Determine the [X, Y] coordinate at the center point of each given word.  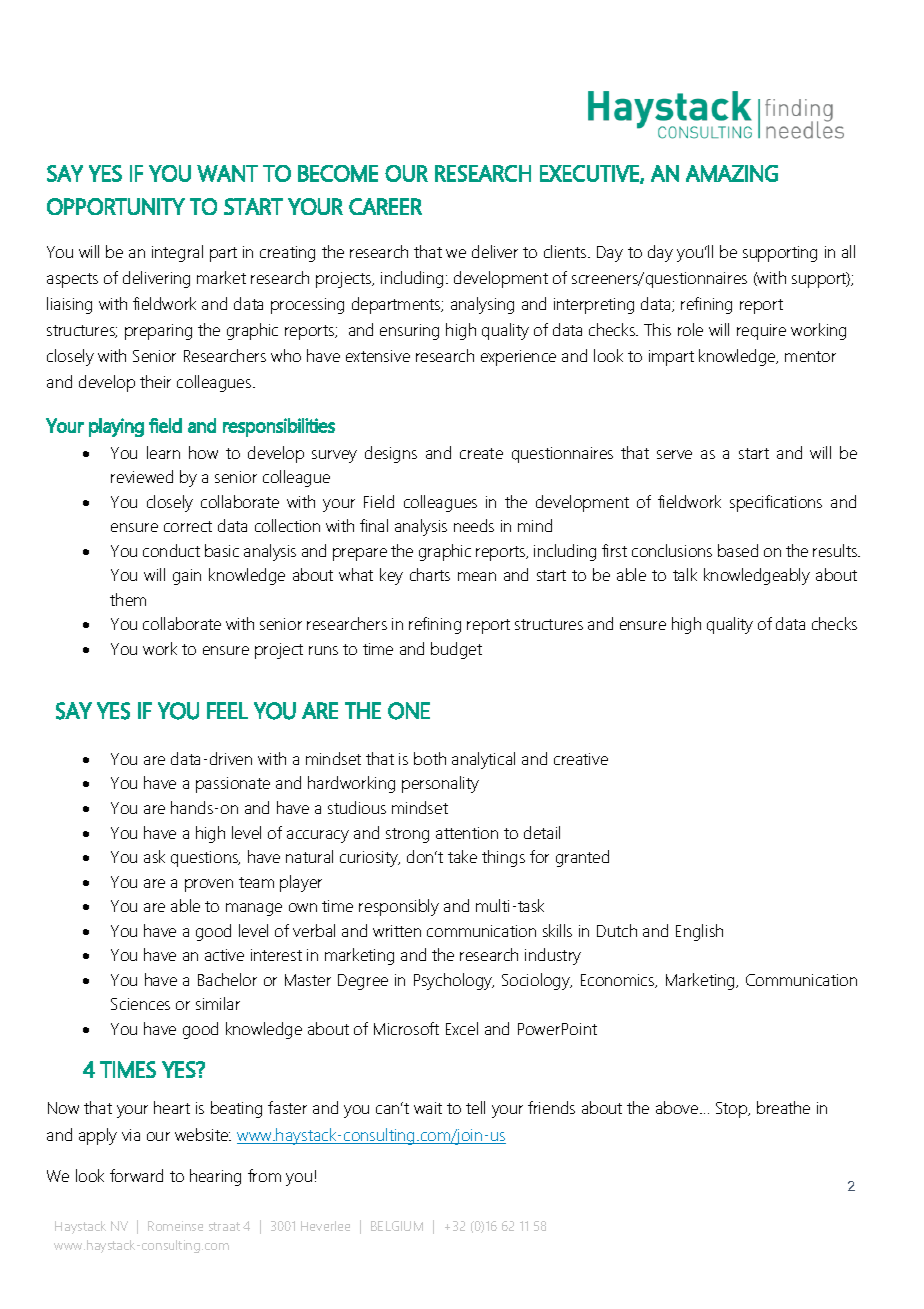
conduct [171, 550]
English [699, 932]
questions [205, 859]
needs [474, 525]
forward [136, 1175]
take [462, 856]
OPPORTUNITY [116, 206]
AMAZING [732, 173]
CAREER [385, 206]
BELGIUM [397, 1226]
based [738, 550]
